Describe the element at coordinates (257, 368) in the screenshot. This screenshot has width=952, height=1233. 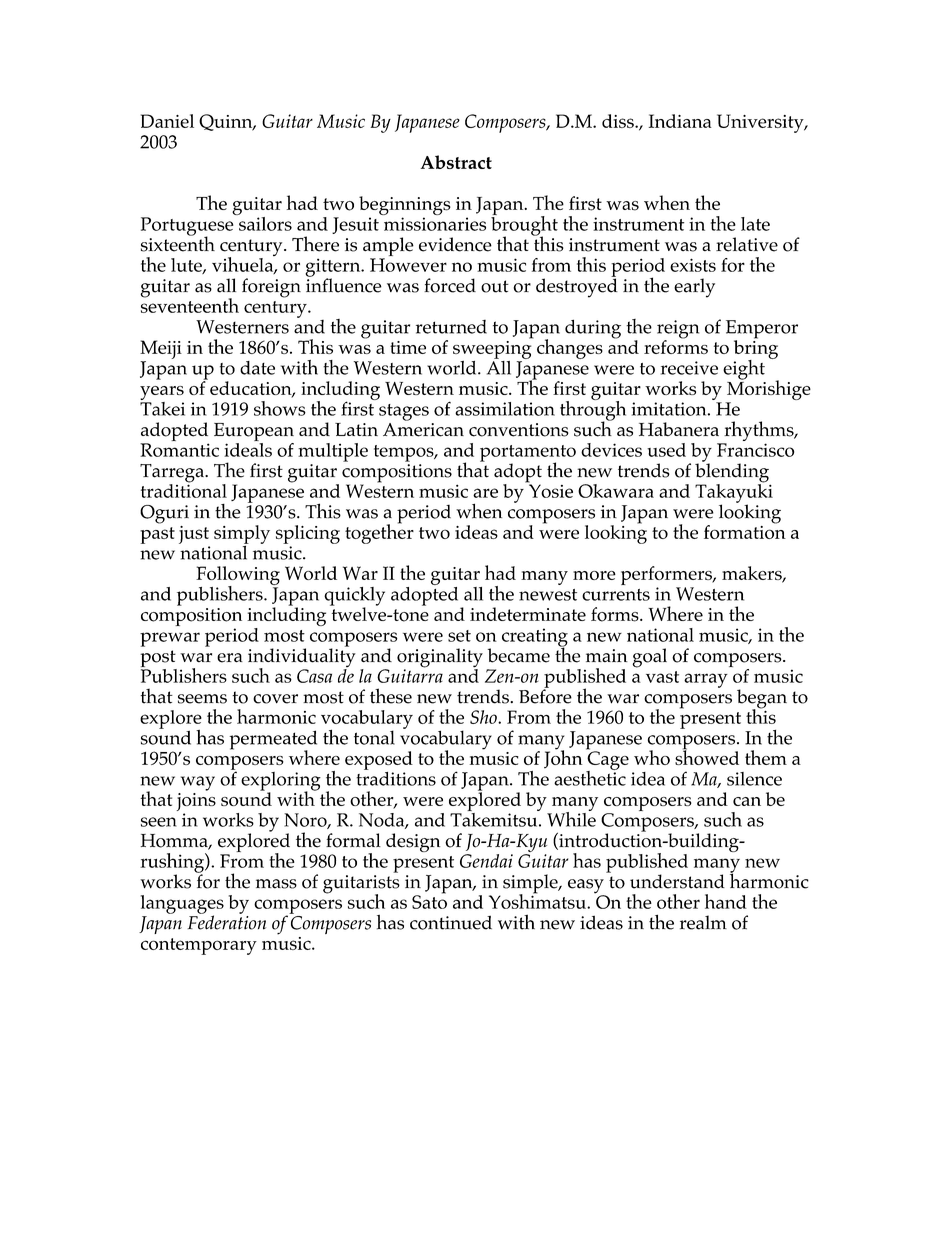
I see `date` at that location.
